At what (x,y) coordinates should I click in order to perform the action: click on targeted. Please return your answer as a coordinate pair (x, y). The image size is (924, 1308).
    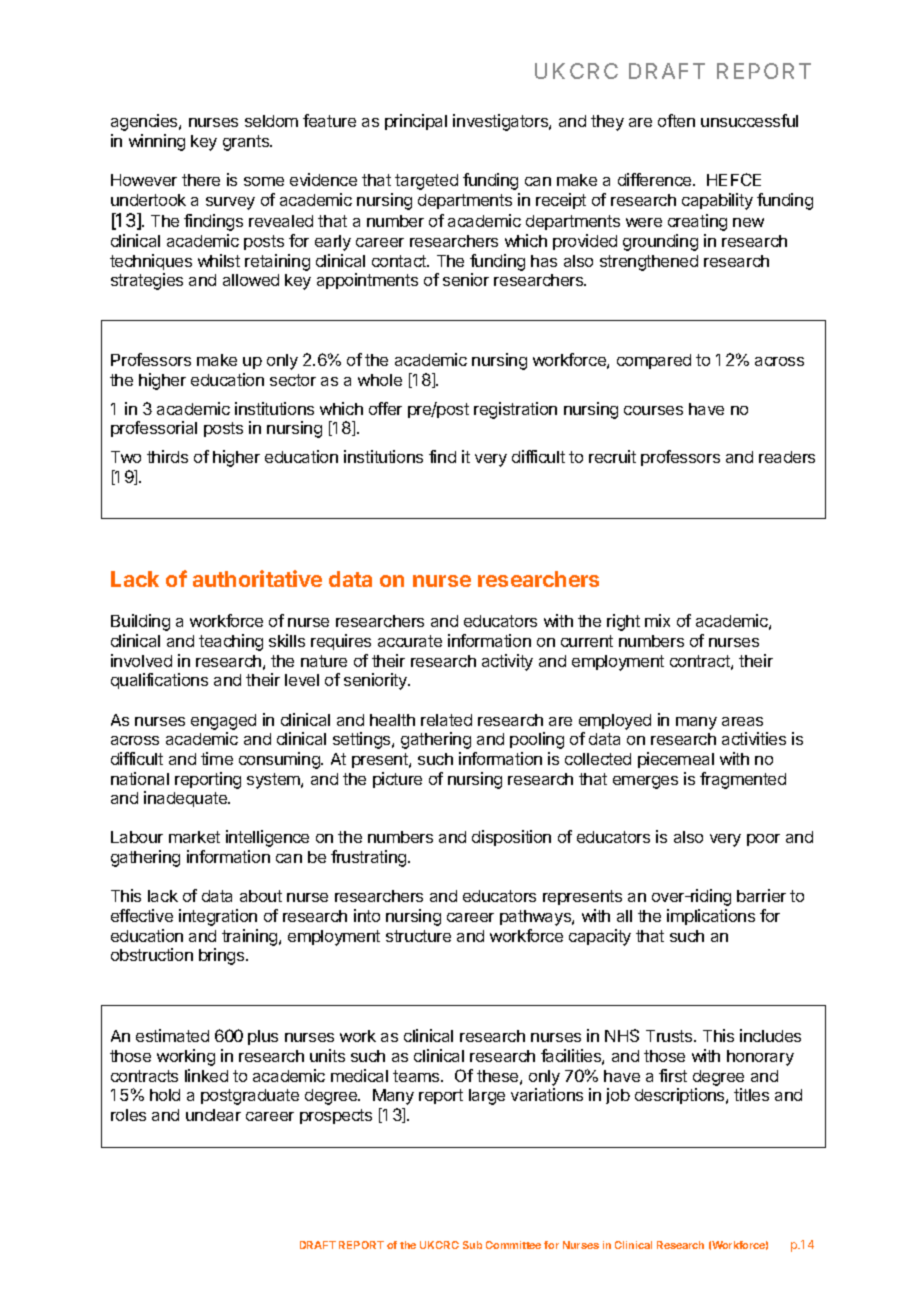
    Looking at the image, I should click on (426, 182).
